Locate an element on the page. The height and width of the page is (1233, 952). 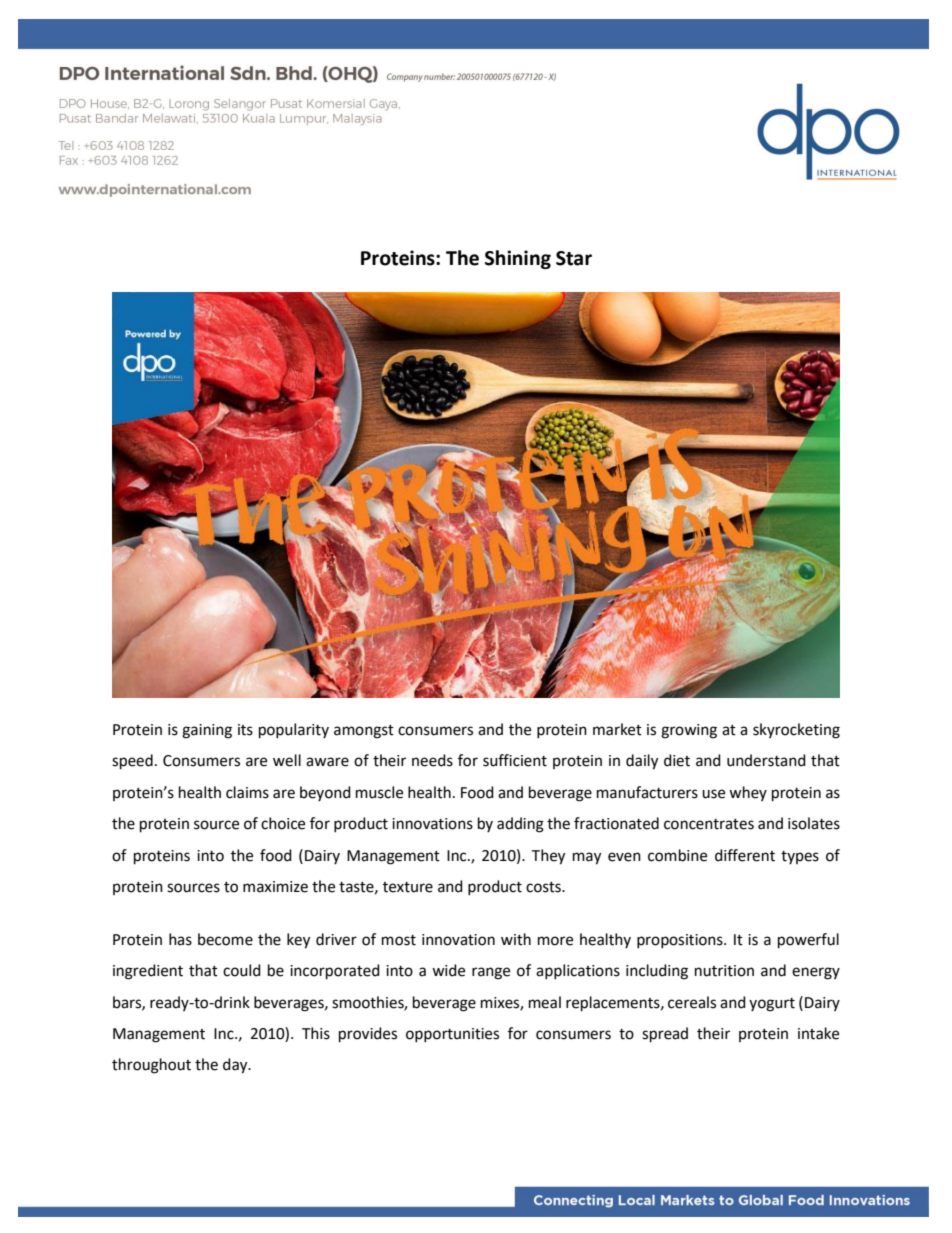
gaining is located at coordinates (207, 731).
